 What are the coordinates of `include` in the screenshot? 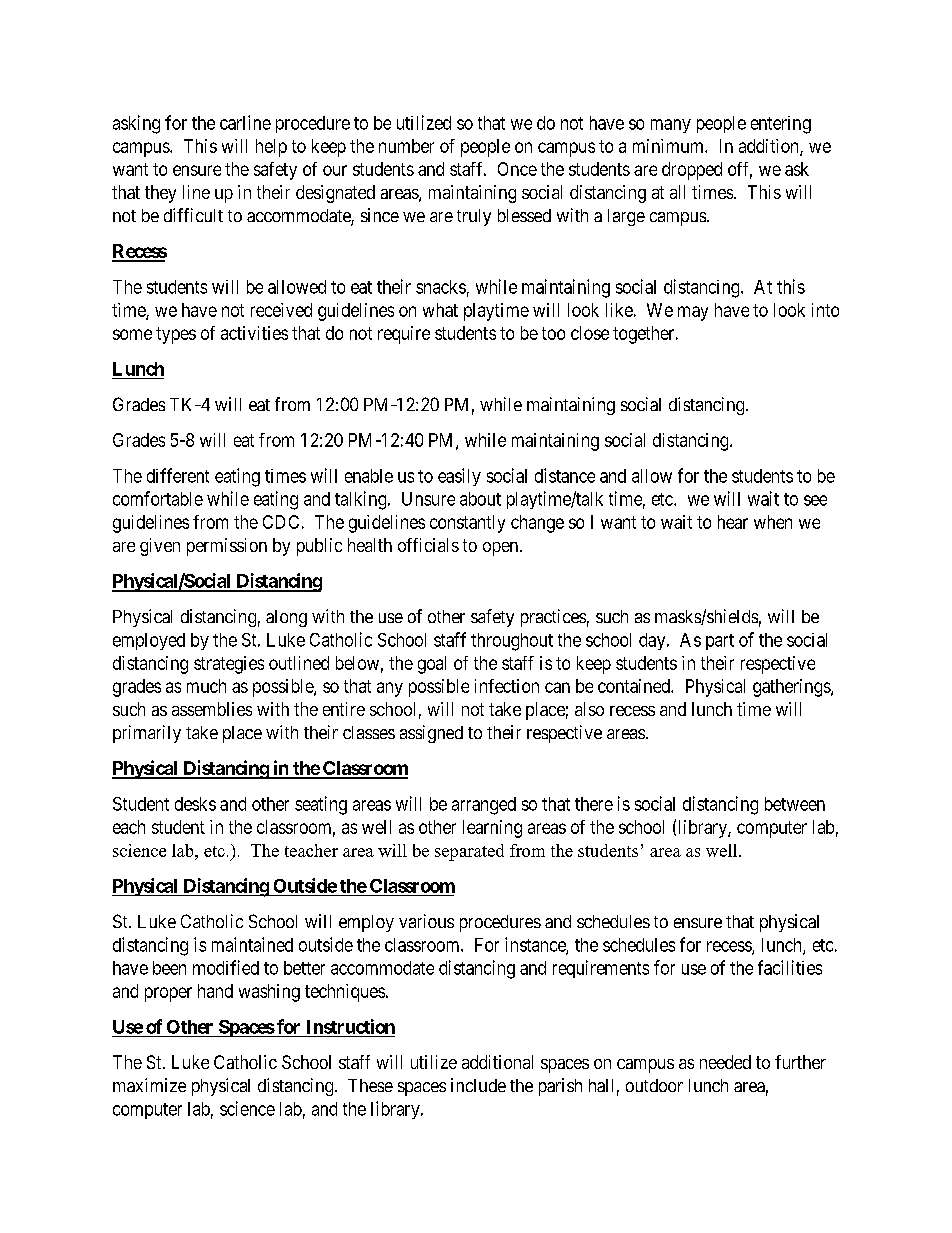 It's located at (478, 1085).
